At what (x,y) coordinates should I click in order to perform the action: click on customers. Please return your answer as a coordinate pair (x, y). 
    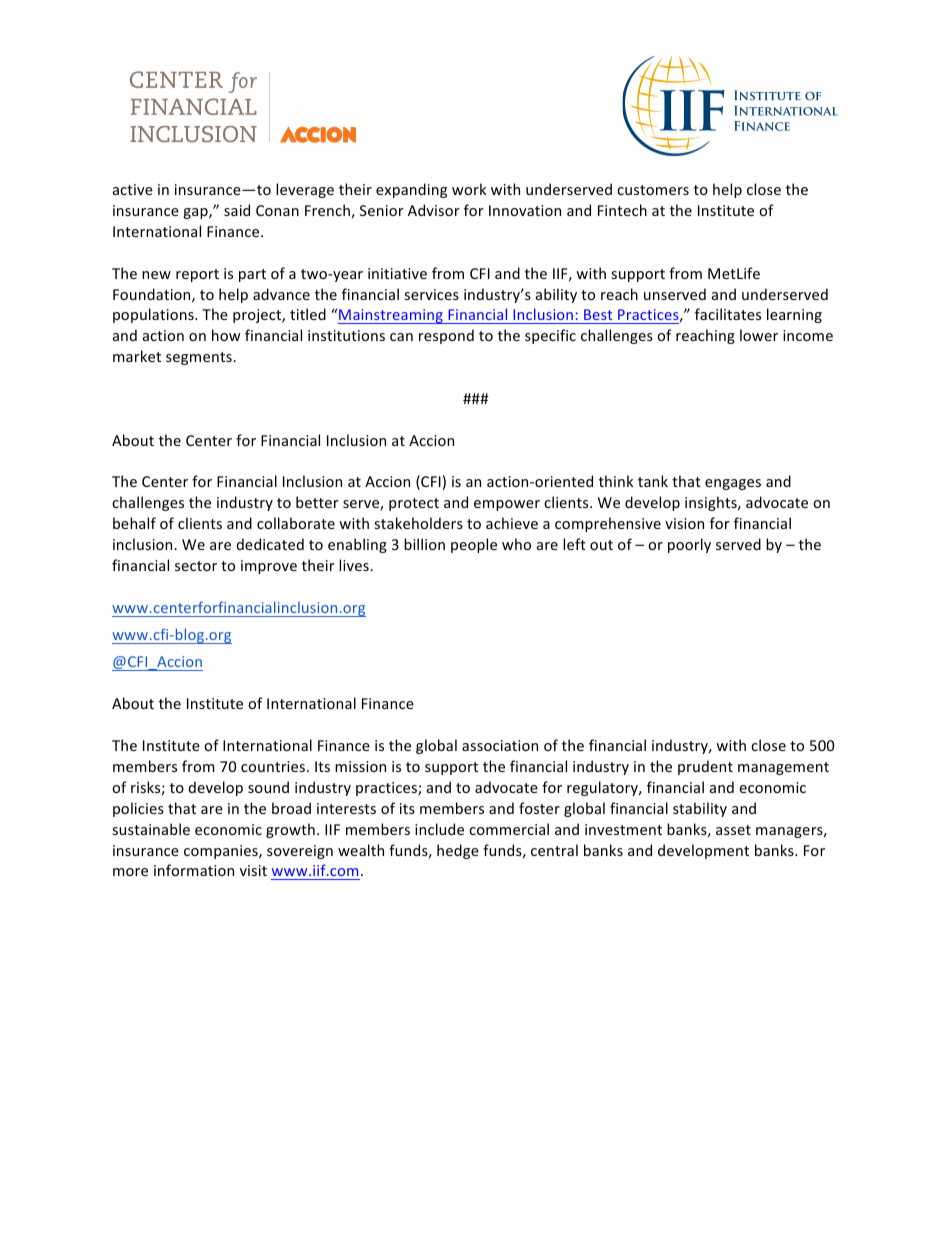
    Looking at the image, I should click on (653, 190).
